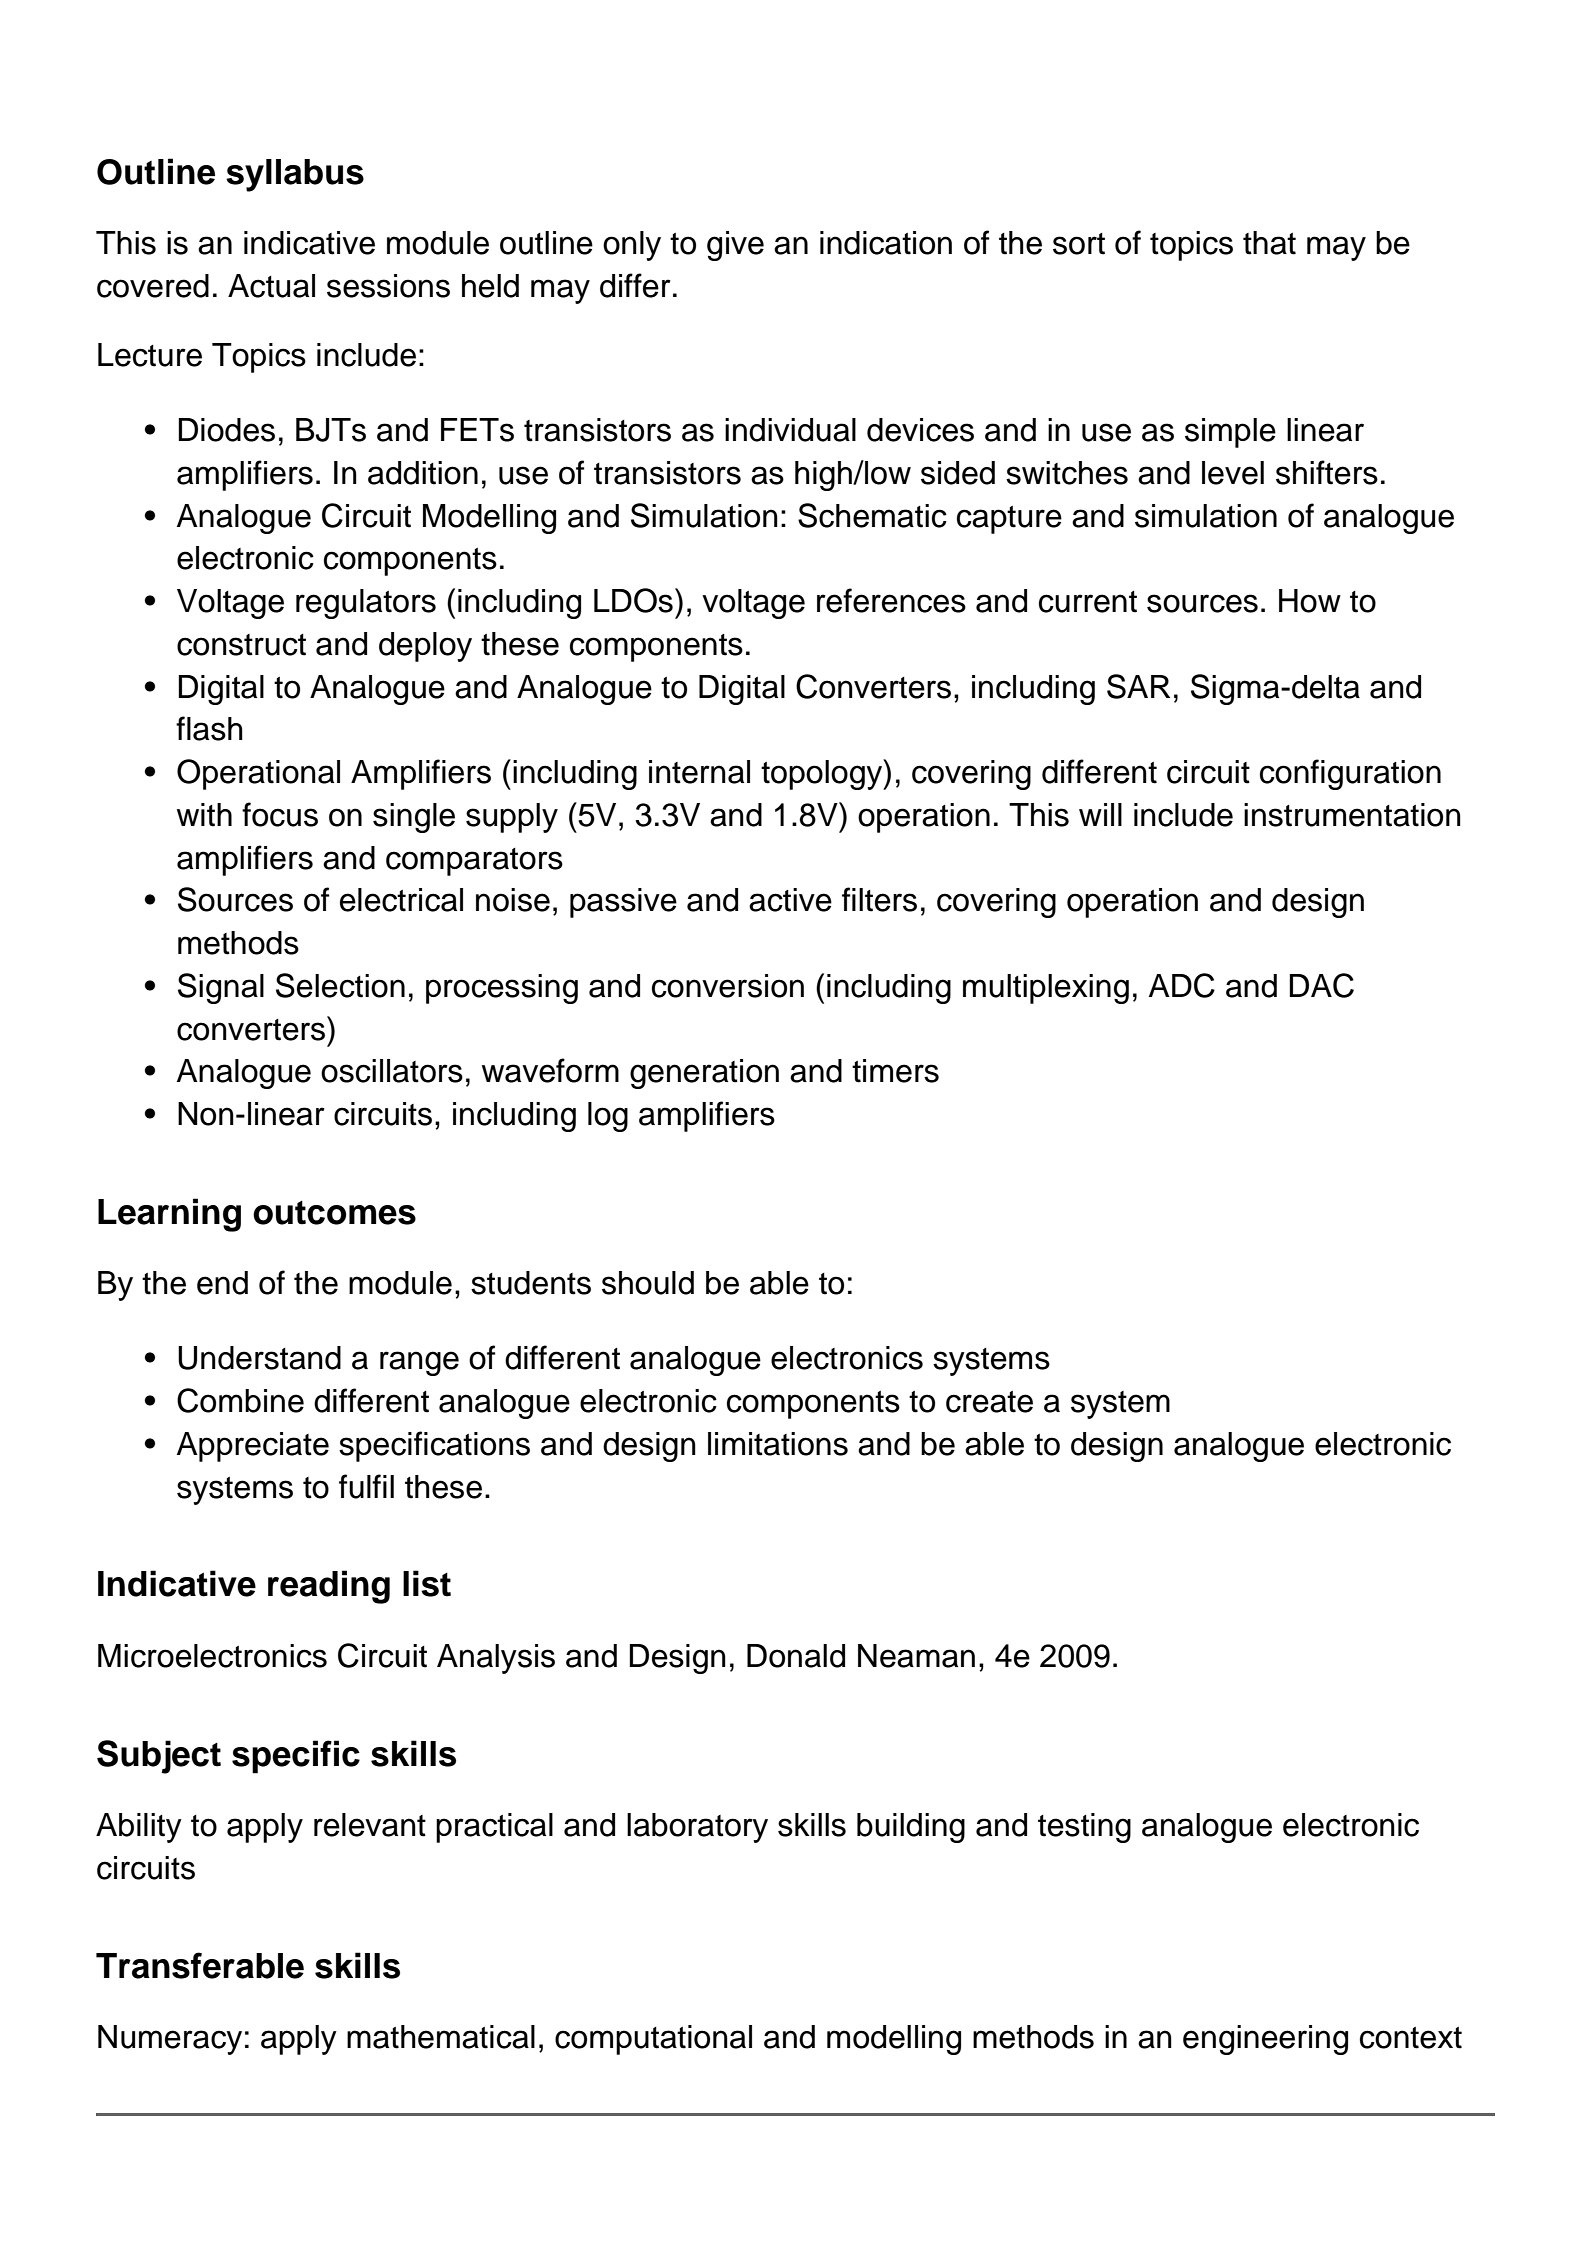  Describe the element at coordinates (392, 1071) in the page. I see `oscillators` at that location.
